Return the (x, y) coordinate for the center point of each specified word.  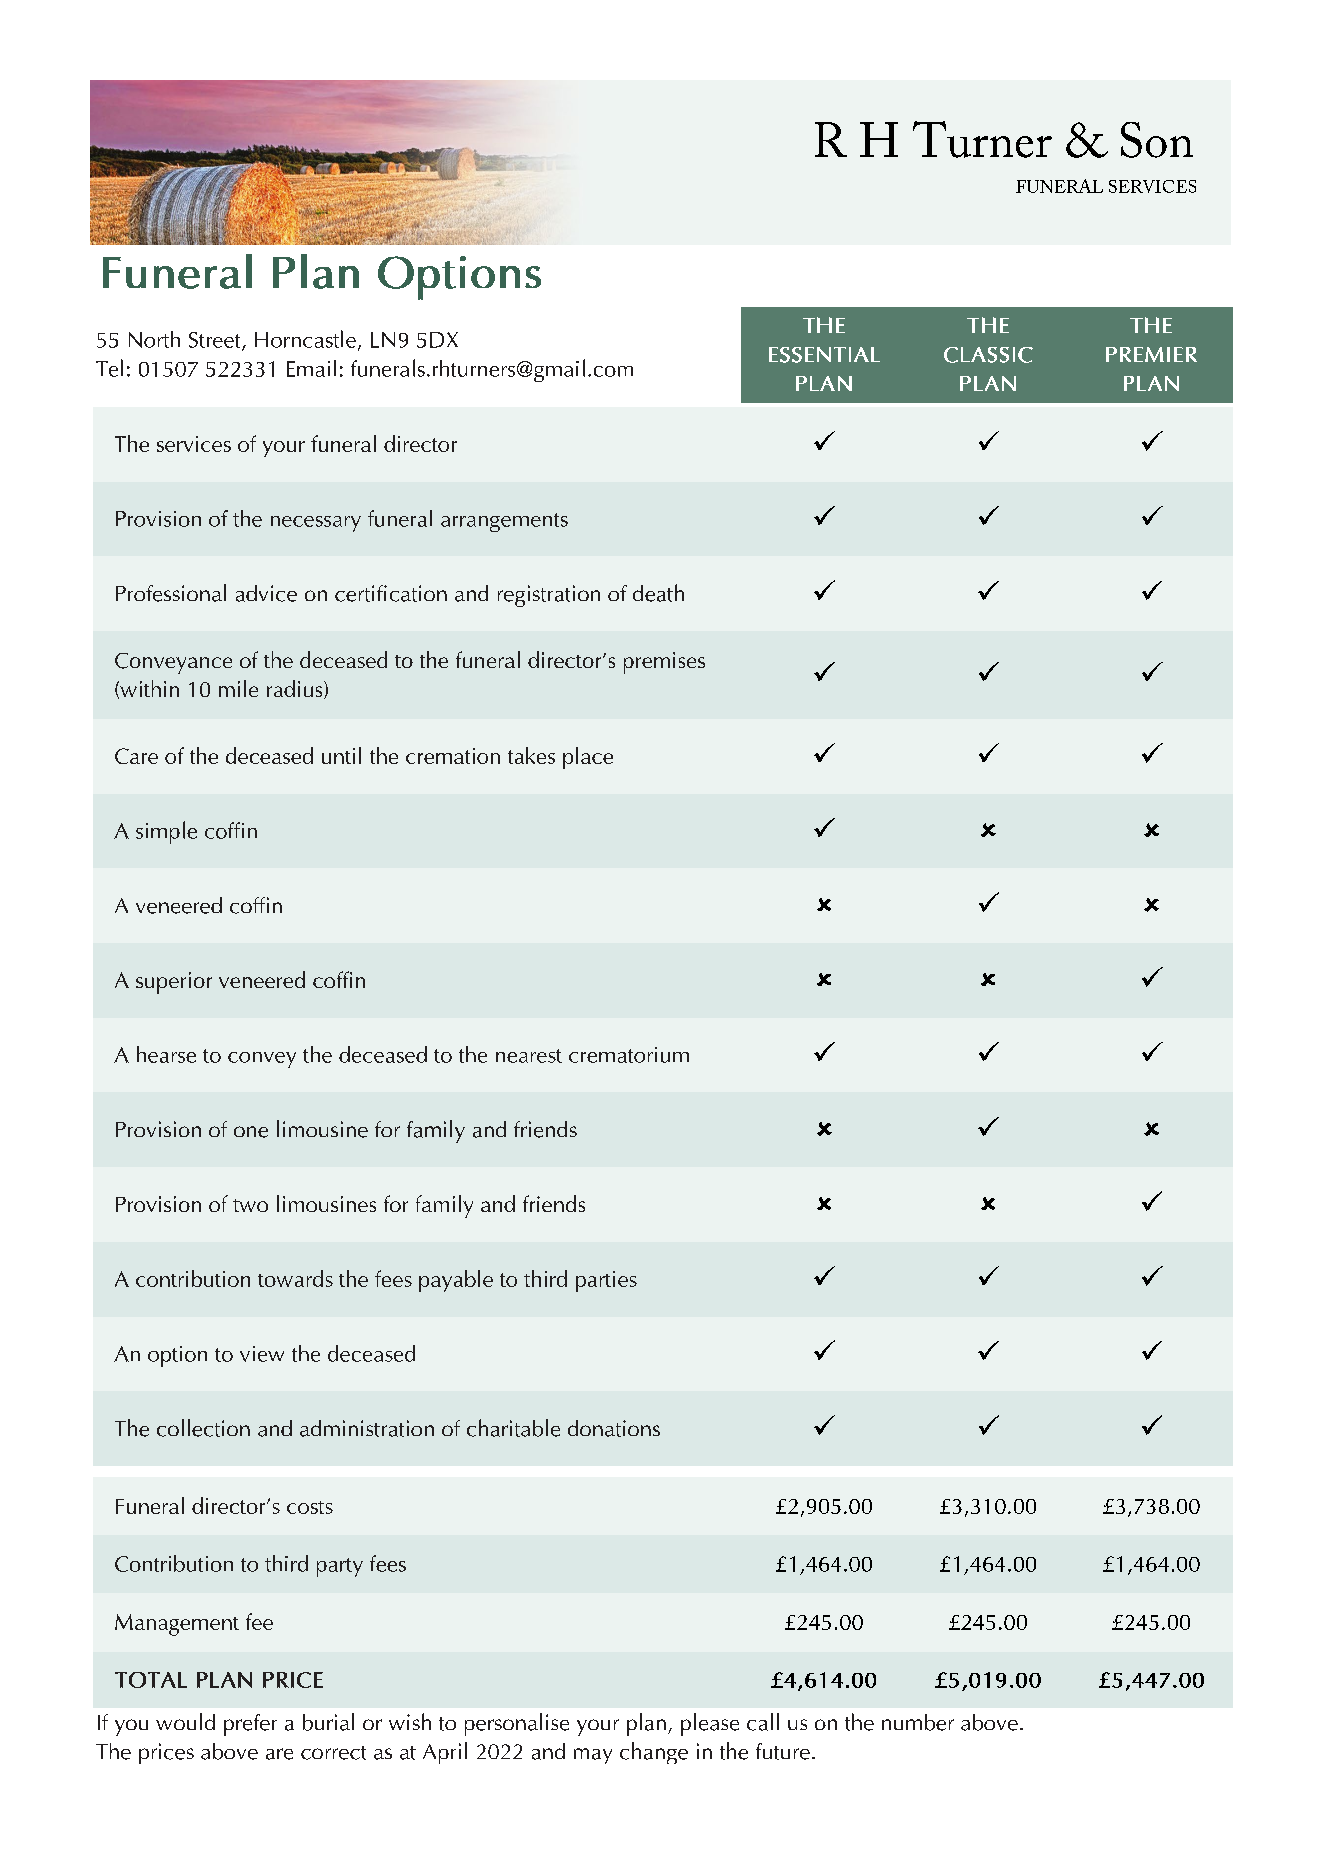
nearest (529, 1056)
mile (238, 688)
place (588, 758)
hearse (166, 1054)
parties (606, 1281)
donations (614, 1428)
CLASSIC (988, 355)
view (262, 1354)
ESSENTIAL (824, 355)
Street (216, 341)
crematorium (629, 1055)
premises (664, 663)
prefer (250, 1725)
